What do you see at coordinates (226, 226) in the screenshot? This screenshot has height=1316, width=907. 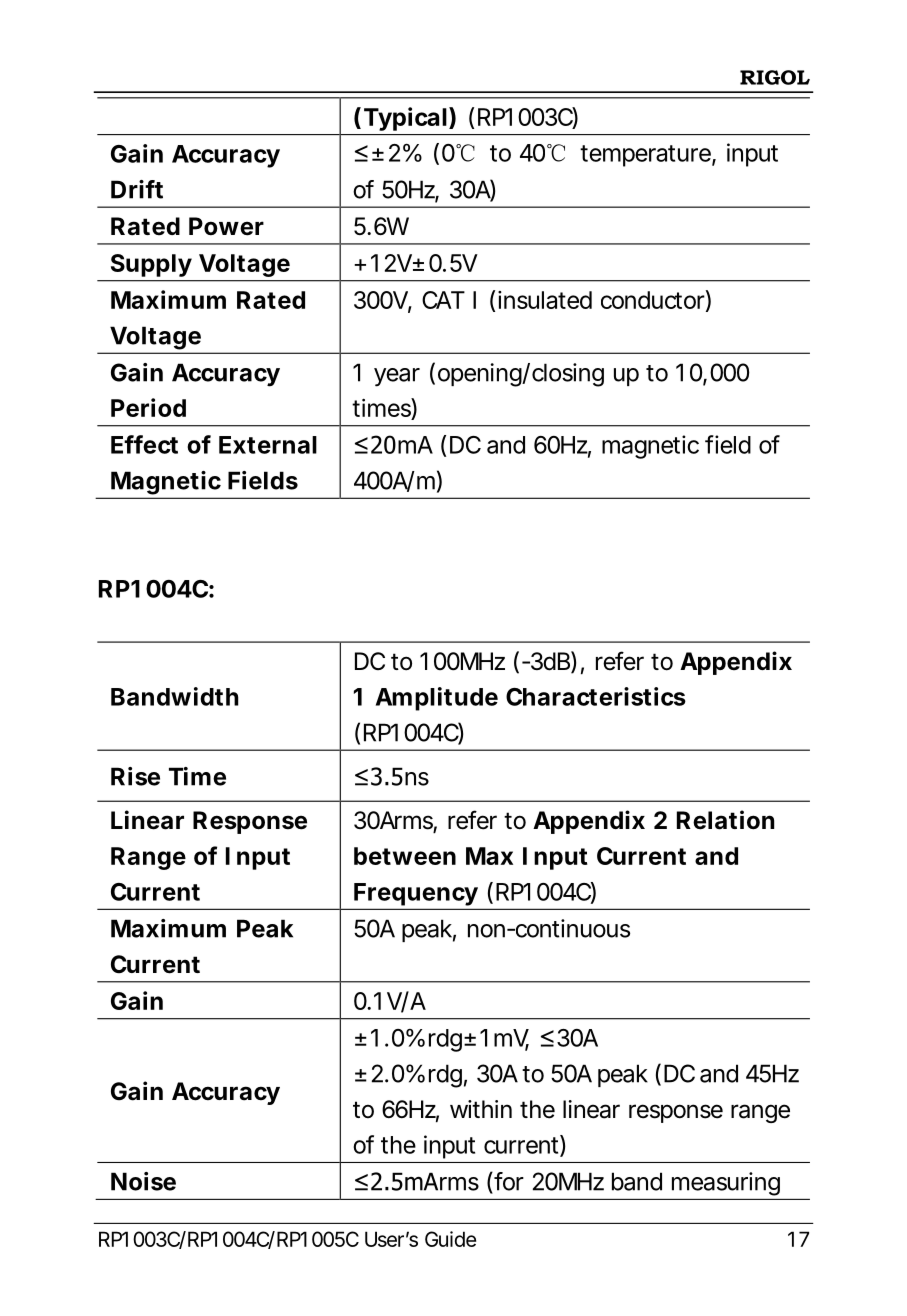 I see `Power` at bounding box center [226, 226].
